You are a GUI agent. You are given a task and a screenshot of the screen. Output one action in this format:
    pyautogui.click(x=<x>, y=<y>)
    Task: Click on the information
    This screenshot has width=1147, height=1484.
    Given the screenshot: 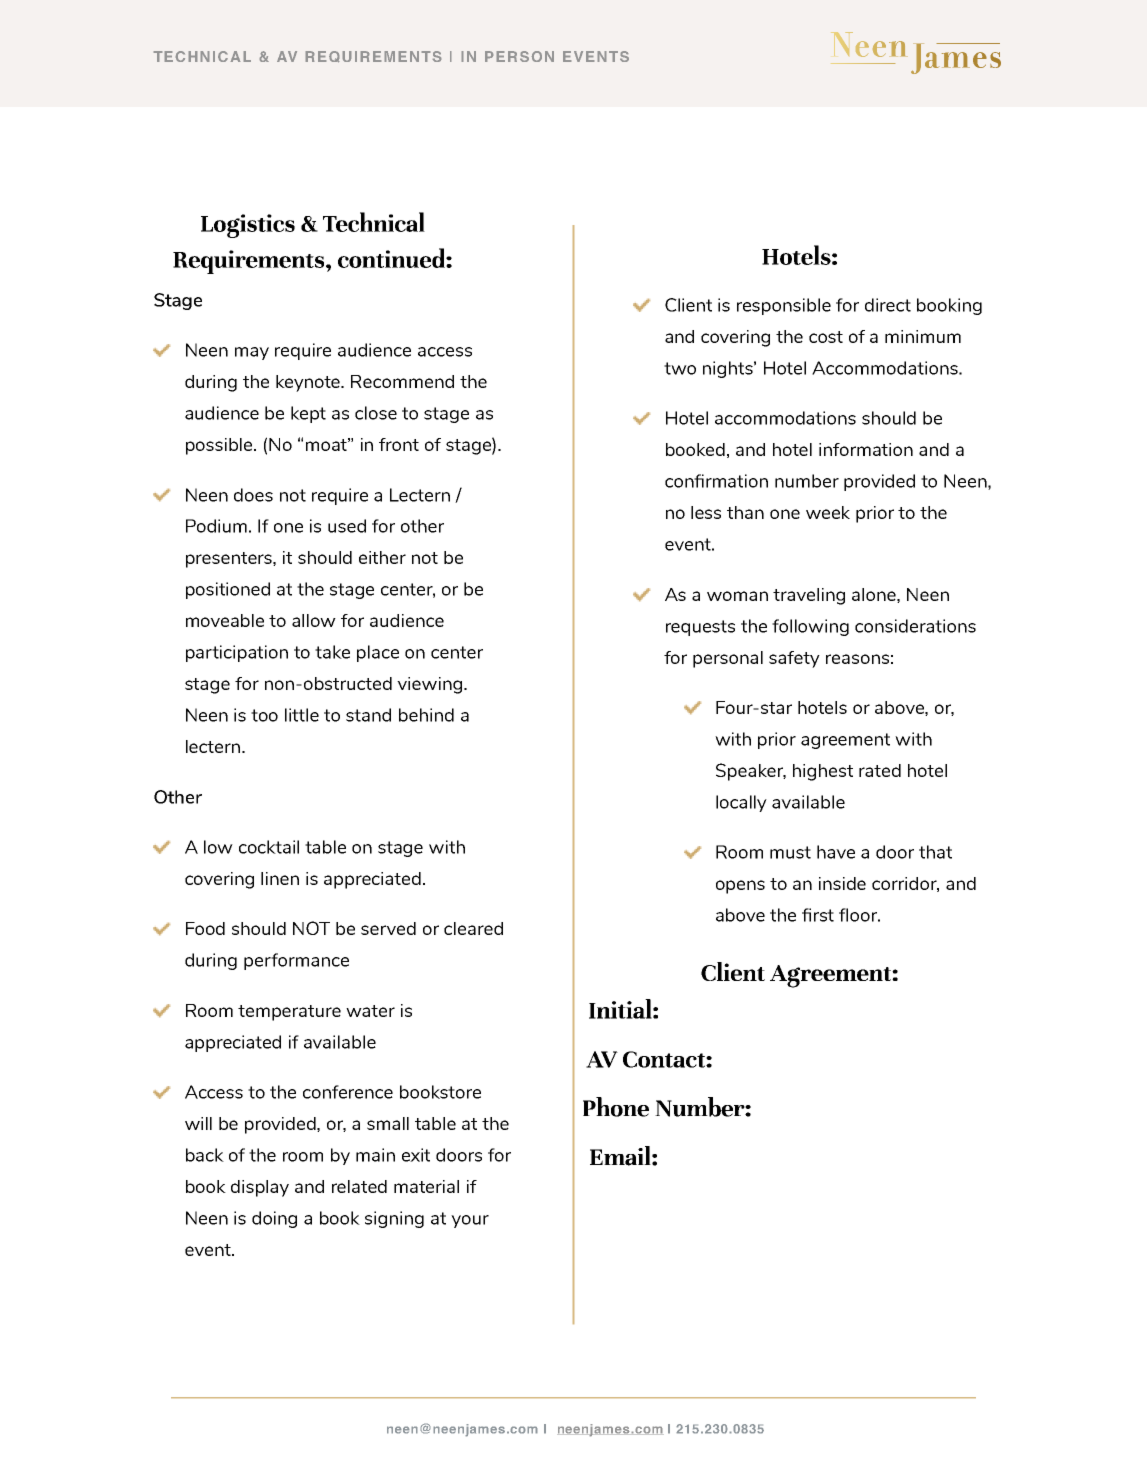 What is the action you would take?
    pyautogui.click(x=866, y=449)
